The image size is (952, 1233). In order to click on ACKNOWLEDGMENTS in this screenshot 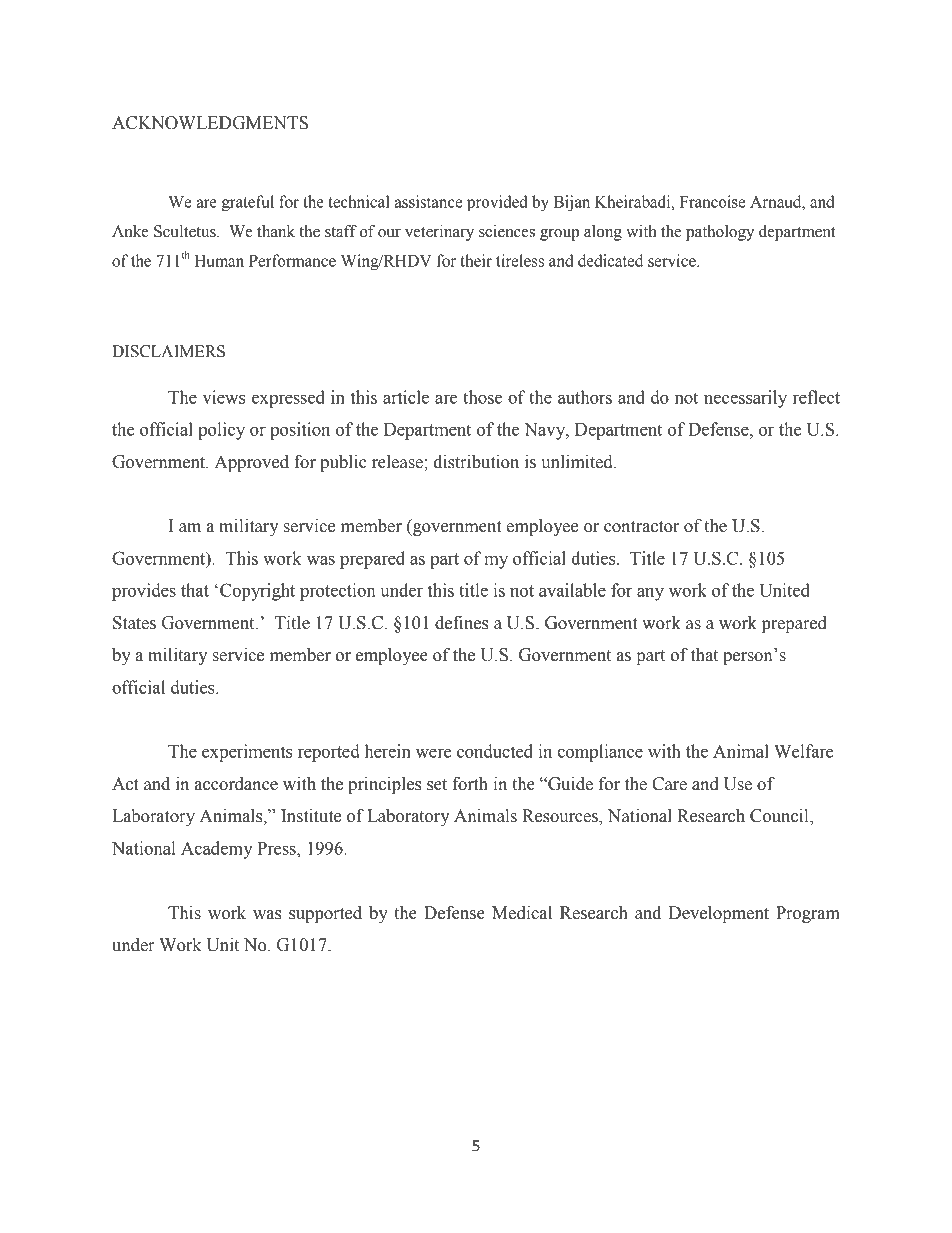, I will do `click(210, 123)`.
